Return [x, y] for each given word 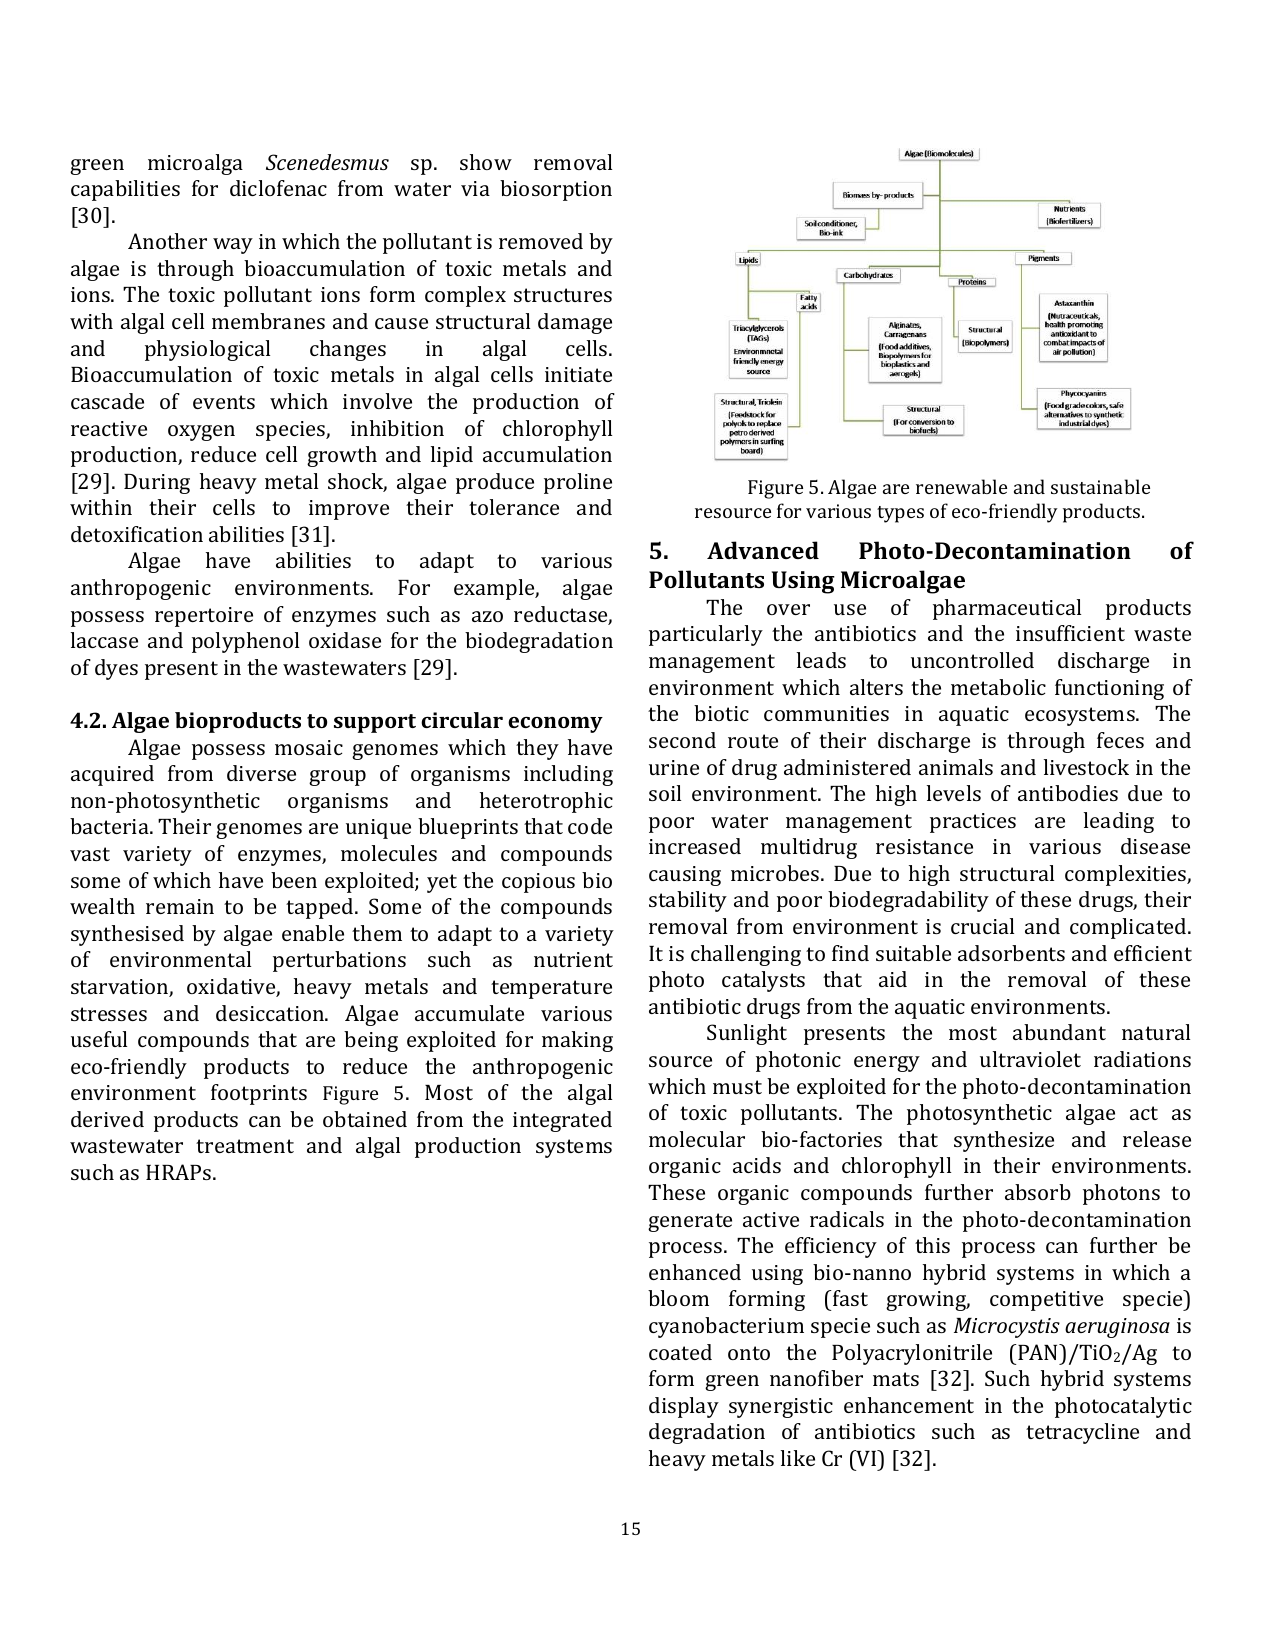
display [684, 1407]
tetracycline [1082, 1433]
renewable [961, 486]
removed [541, 241]
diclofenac [278, 188]
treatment [245, 1146]
